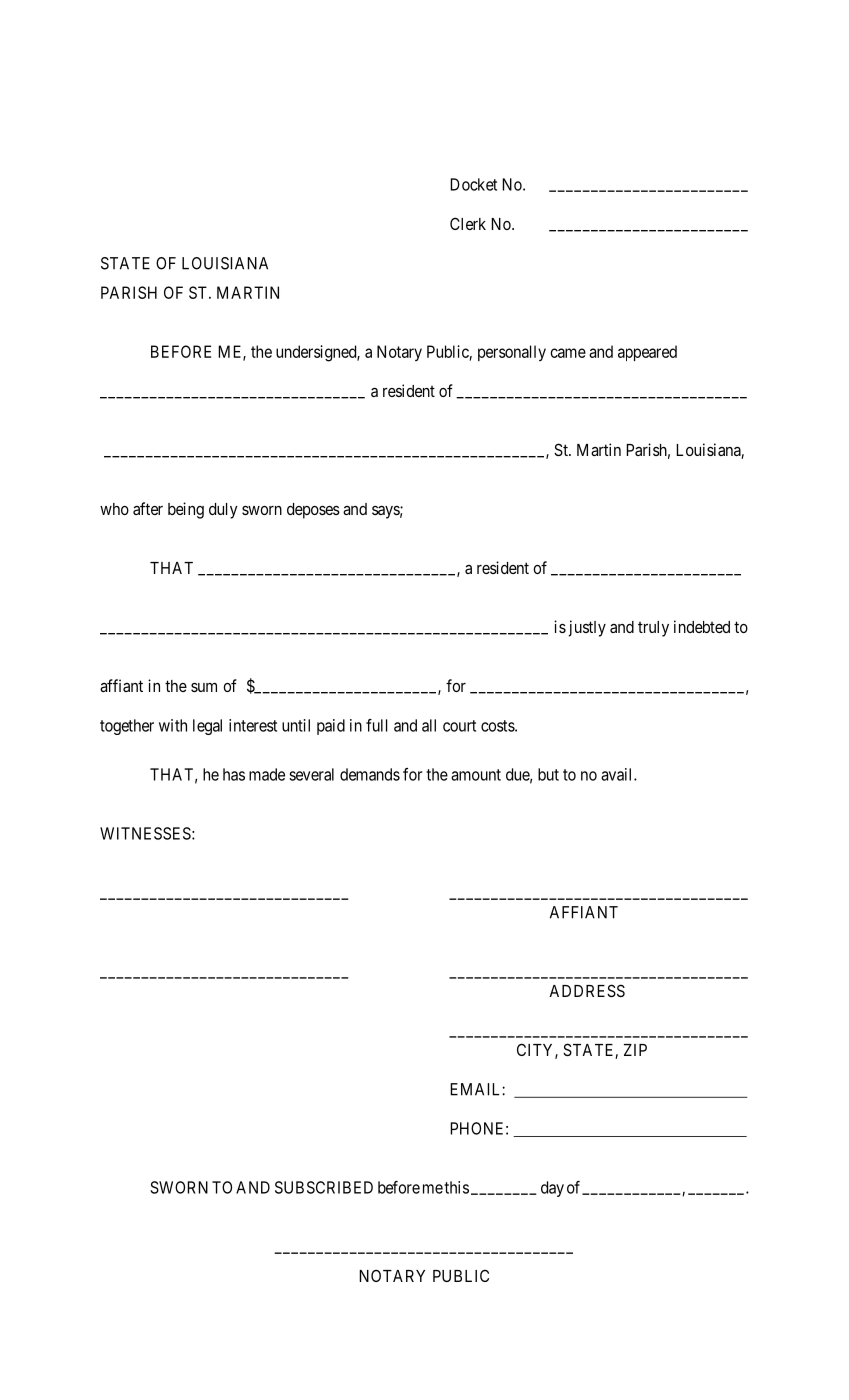 This page has width=849, height=1400. What do you see at coordinates (324, 1187) in the page?
I see `SUBSCRIBED` at bounding box center [324, 1187].
